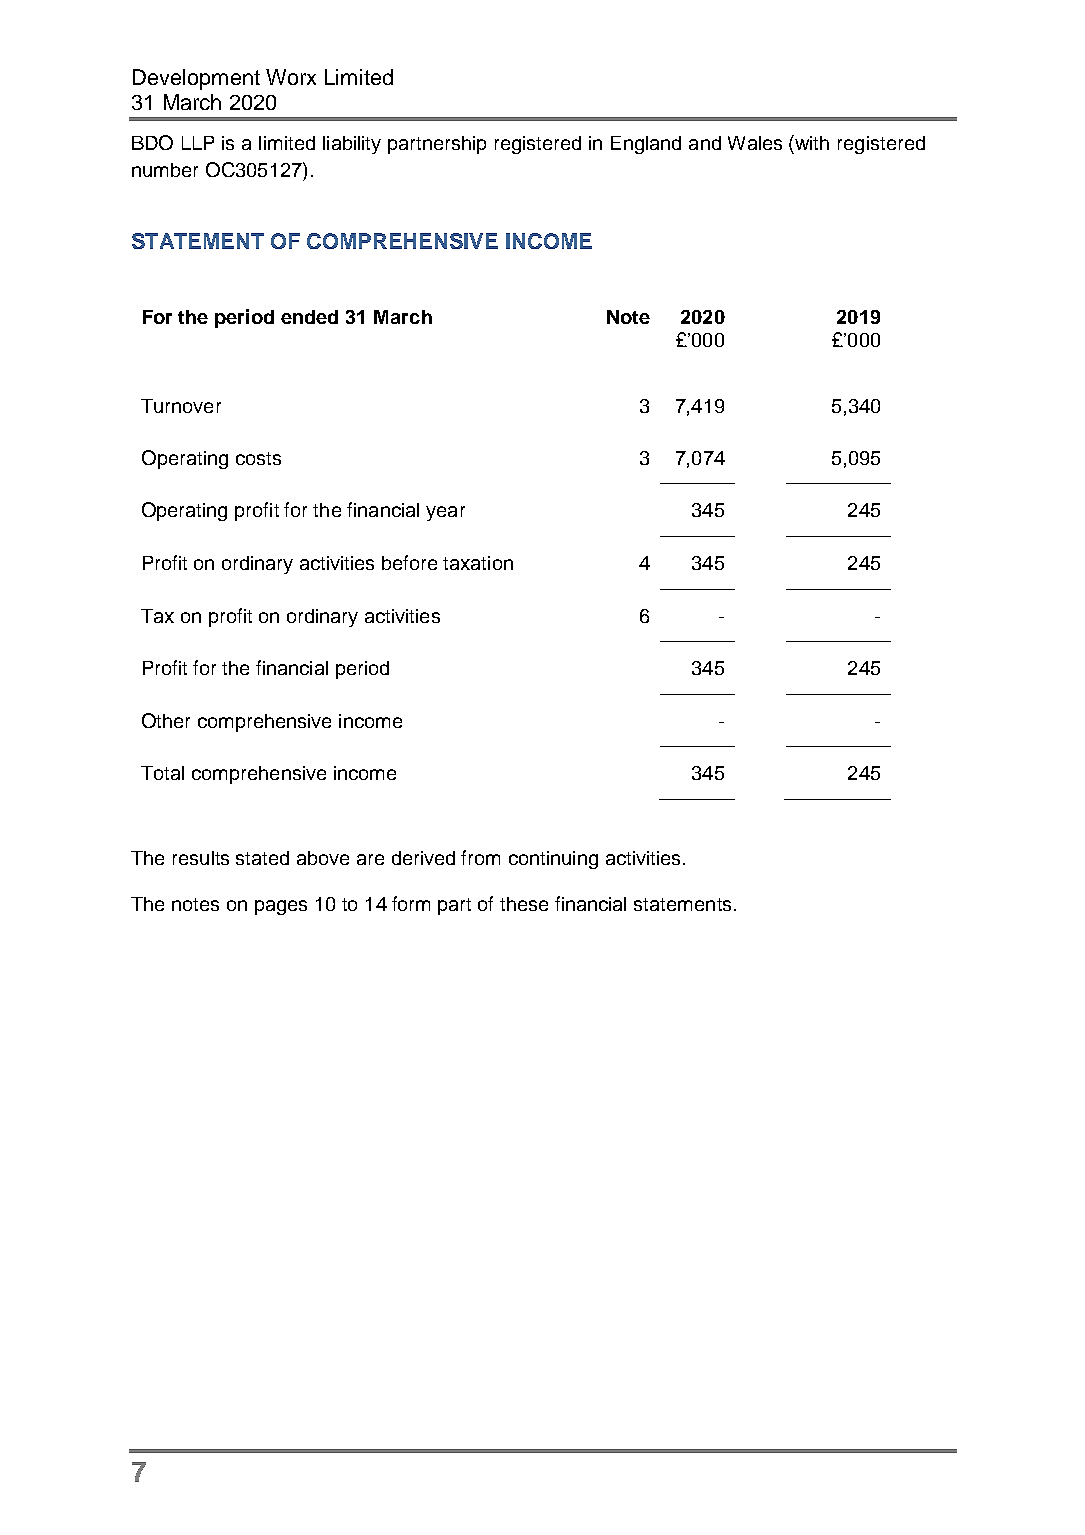 Image resolution: width=1085 pixels, height=1535 pixels. What do you see at coordinates (646, 145) in the screenshot?
I see `England` at bounding box center [646, 145].
